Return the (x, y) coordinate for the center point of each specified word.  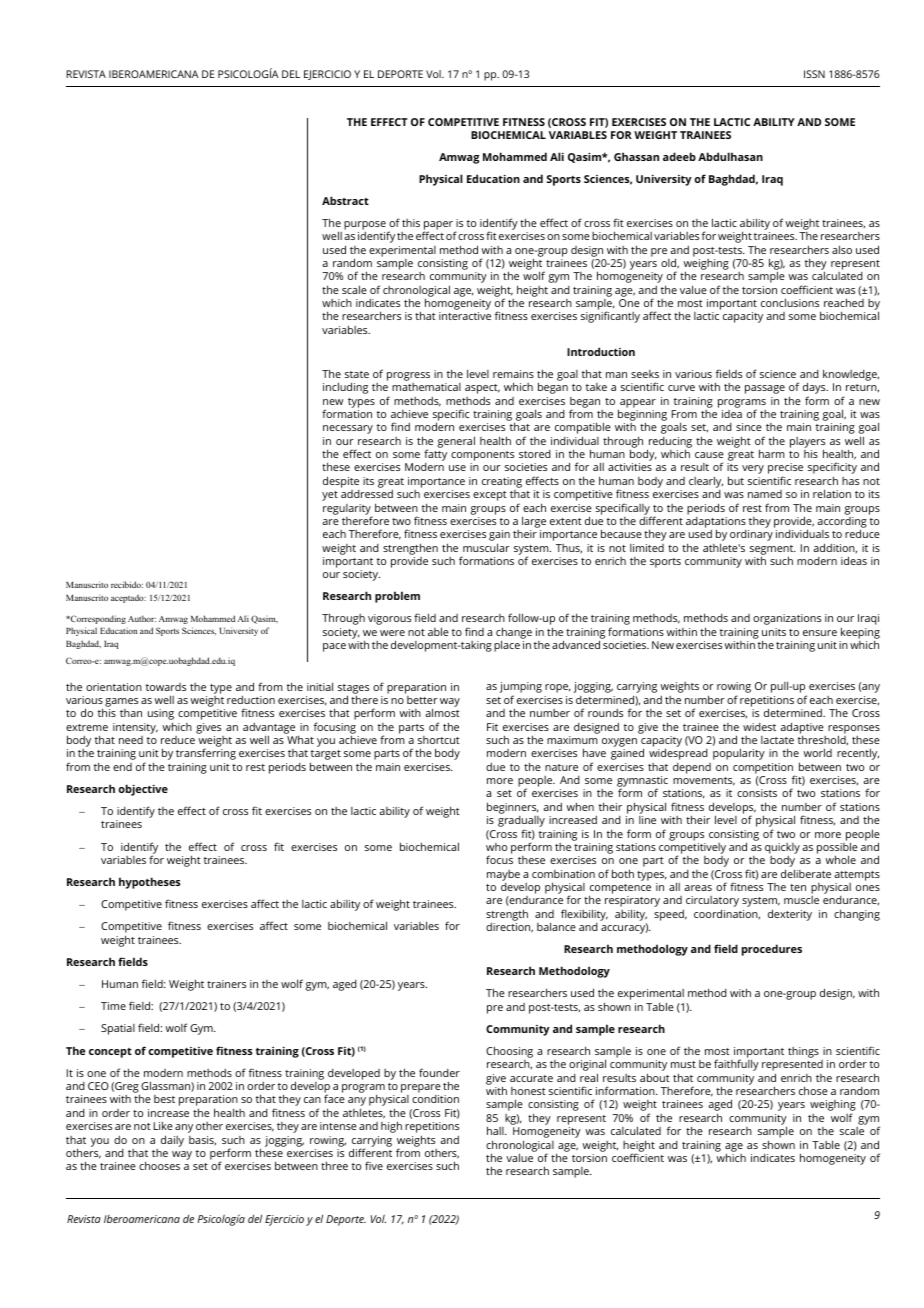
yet (330, 496)
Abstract (345, 200)
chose (813, 1090)
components (482, 457)
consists (757, 793)
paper (438, 226)
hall (496, 1130)
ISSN (814, 74)
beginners (513, 808)
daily (172, 1141)
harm (772, 453)
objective (143, 790)
